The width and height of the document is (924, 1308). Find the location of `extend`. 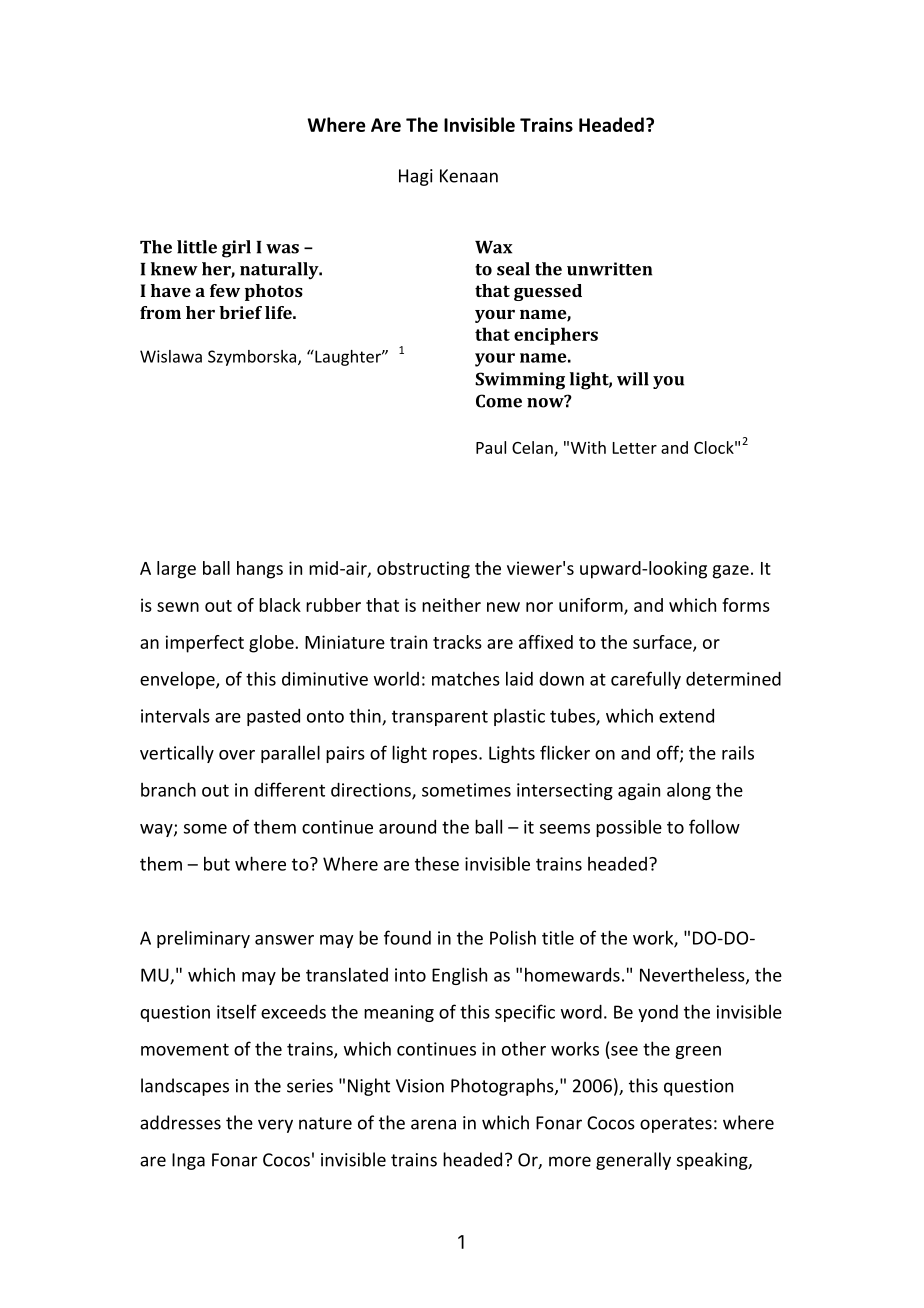

extend is located at coordinates (686, 716).
